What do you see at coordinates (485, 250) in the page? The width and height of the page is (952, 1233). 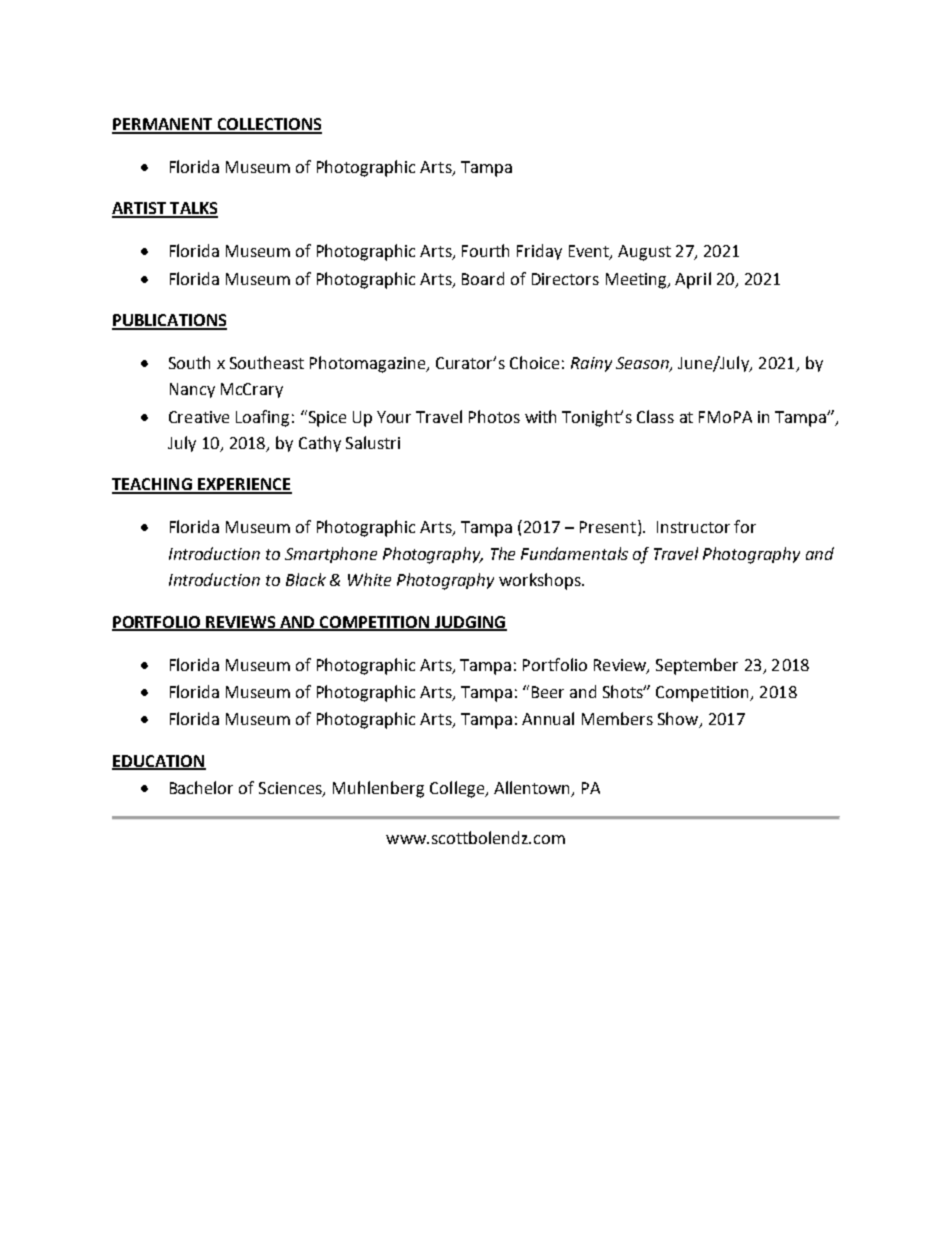 I see `Fourth` at bounding box center [485, 250].
